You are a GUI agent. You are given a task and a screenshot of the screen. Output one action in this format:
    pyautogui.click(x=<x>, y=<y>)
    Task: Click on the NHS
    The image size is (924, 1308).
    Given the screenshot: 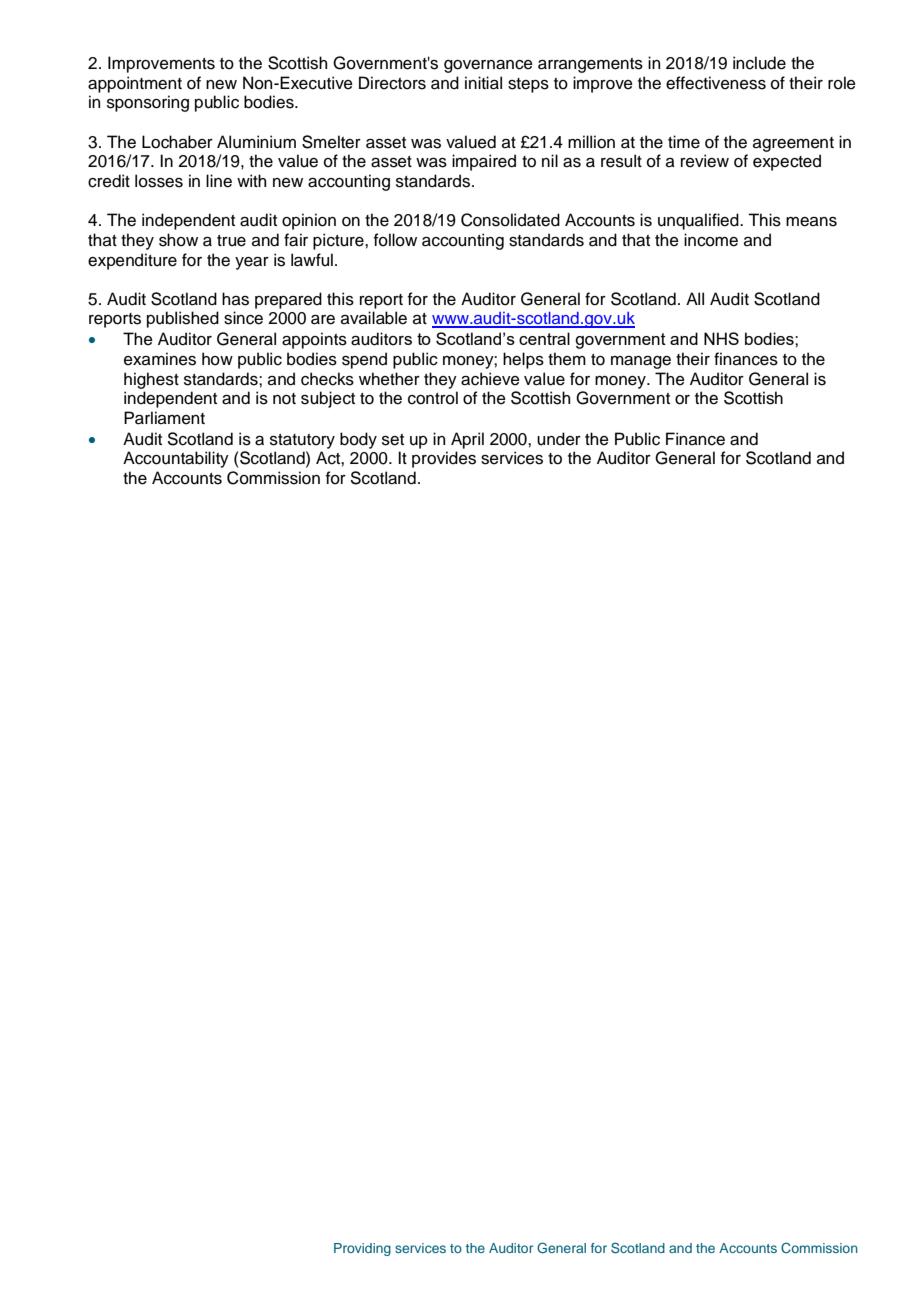 What is the action you would take?
    pyautogui.click(x=721, y=338)
